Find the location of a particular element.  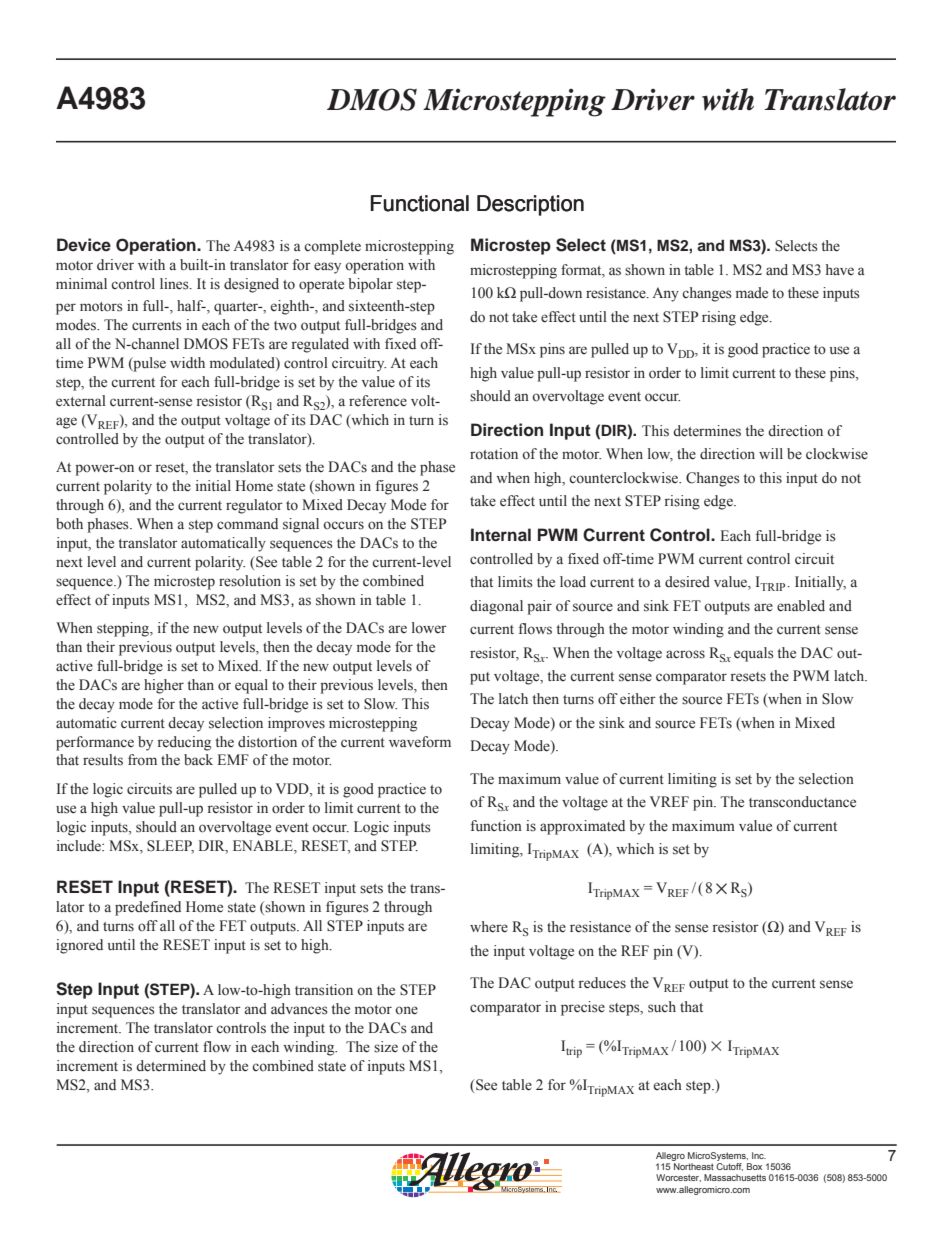

approximated is located at coordinates (582, 827).
